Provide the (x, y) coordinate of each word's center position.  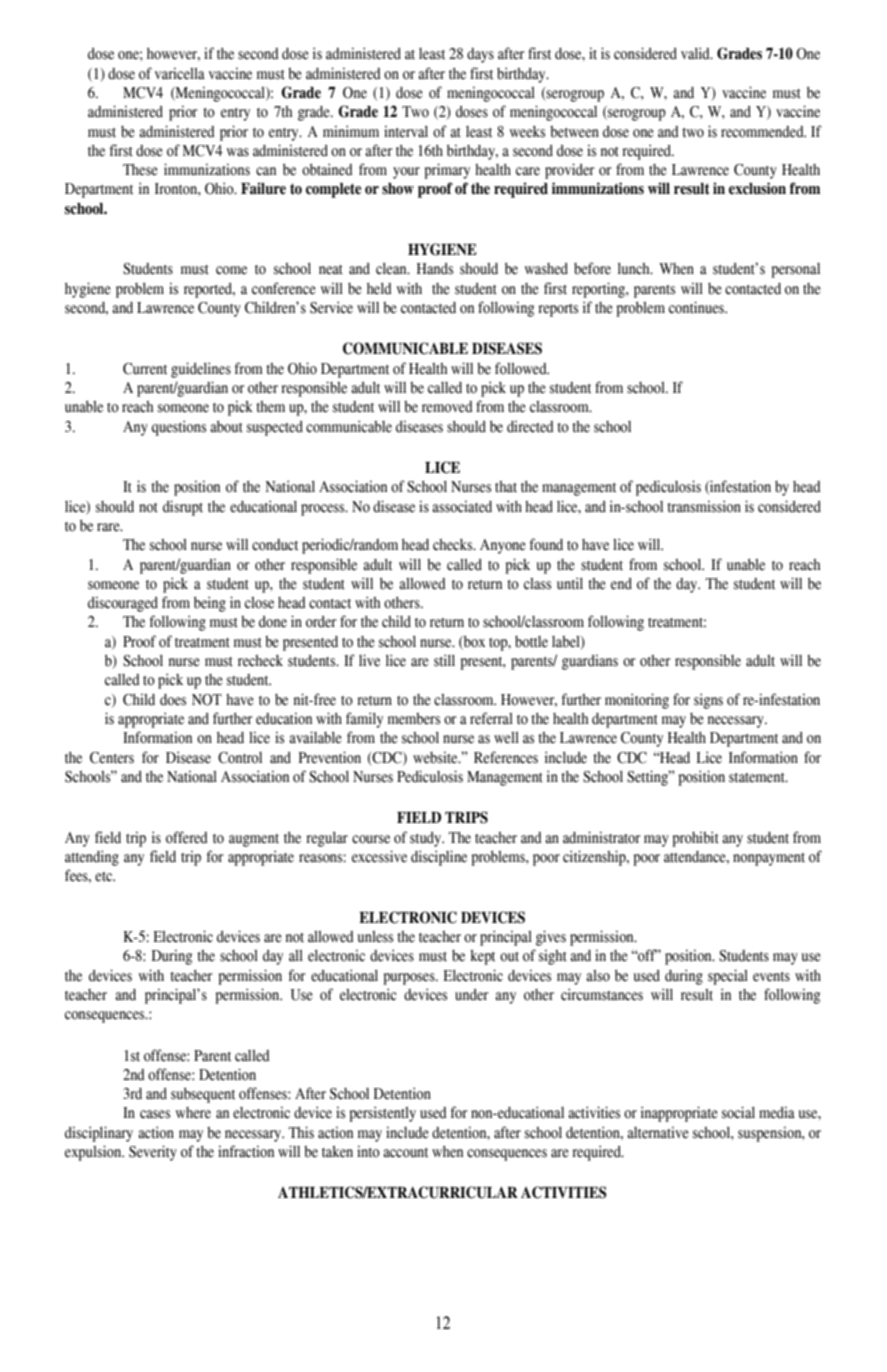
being (210, 604)
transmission (704, 506)
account (405, 1153)
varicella (180, 73)
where (193, 1113)
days (480, 55)
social (738, 1112)
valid (696, 53)
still (444, 660)
